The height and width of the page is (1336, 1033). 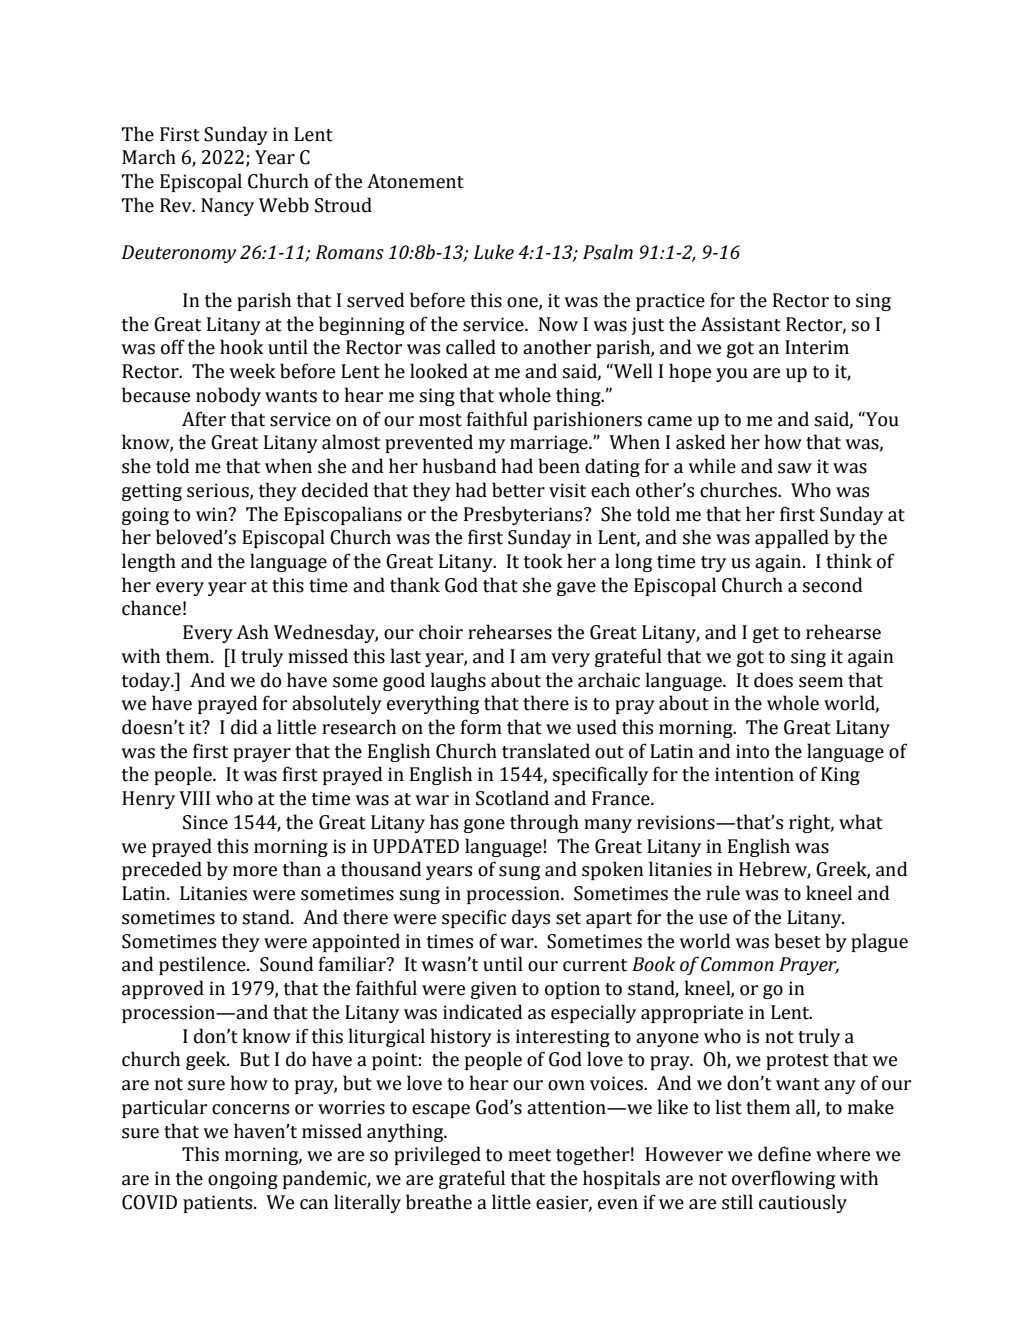 I want to click on overflowing, so click(x=783, y=1179).
